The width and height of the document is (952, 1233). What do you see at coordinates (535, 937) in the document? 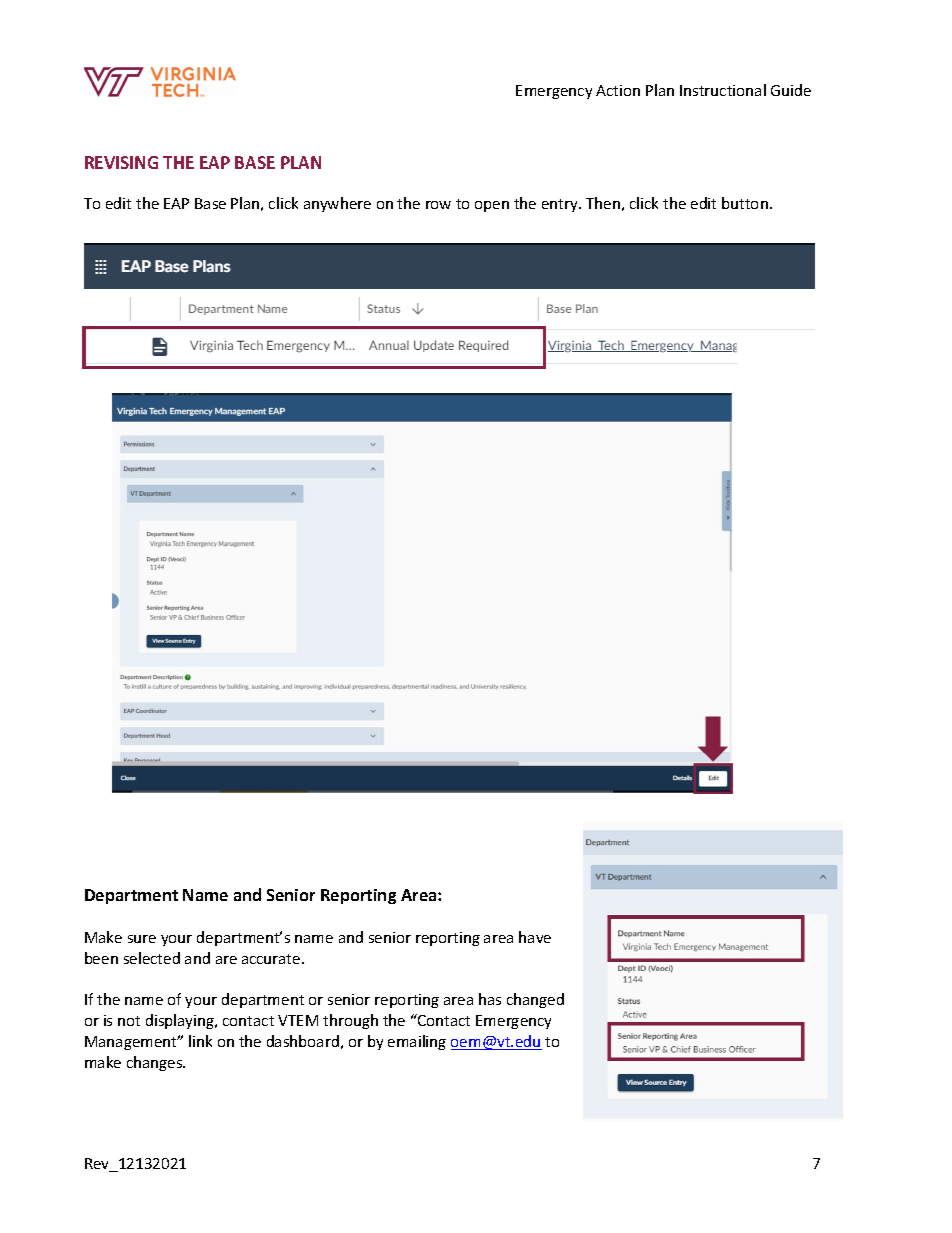
I see `have` at bounding box center [535, 937].
